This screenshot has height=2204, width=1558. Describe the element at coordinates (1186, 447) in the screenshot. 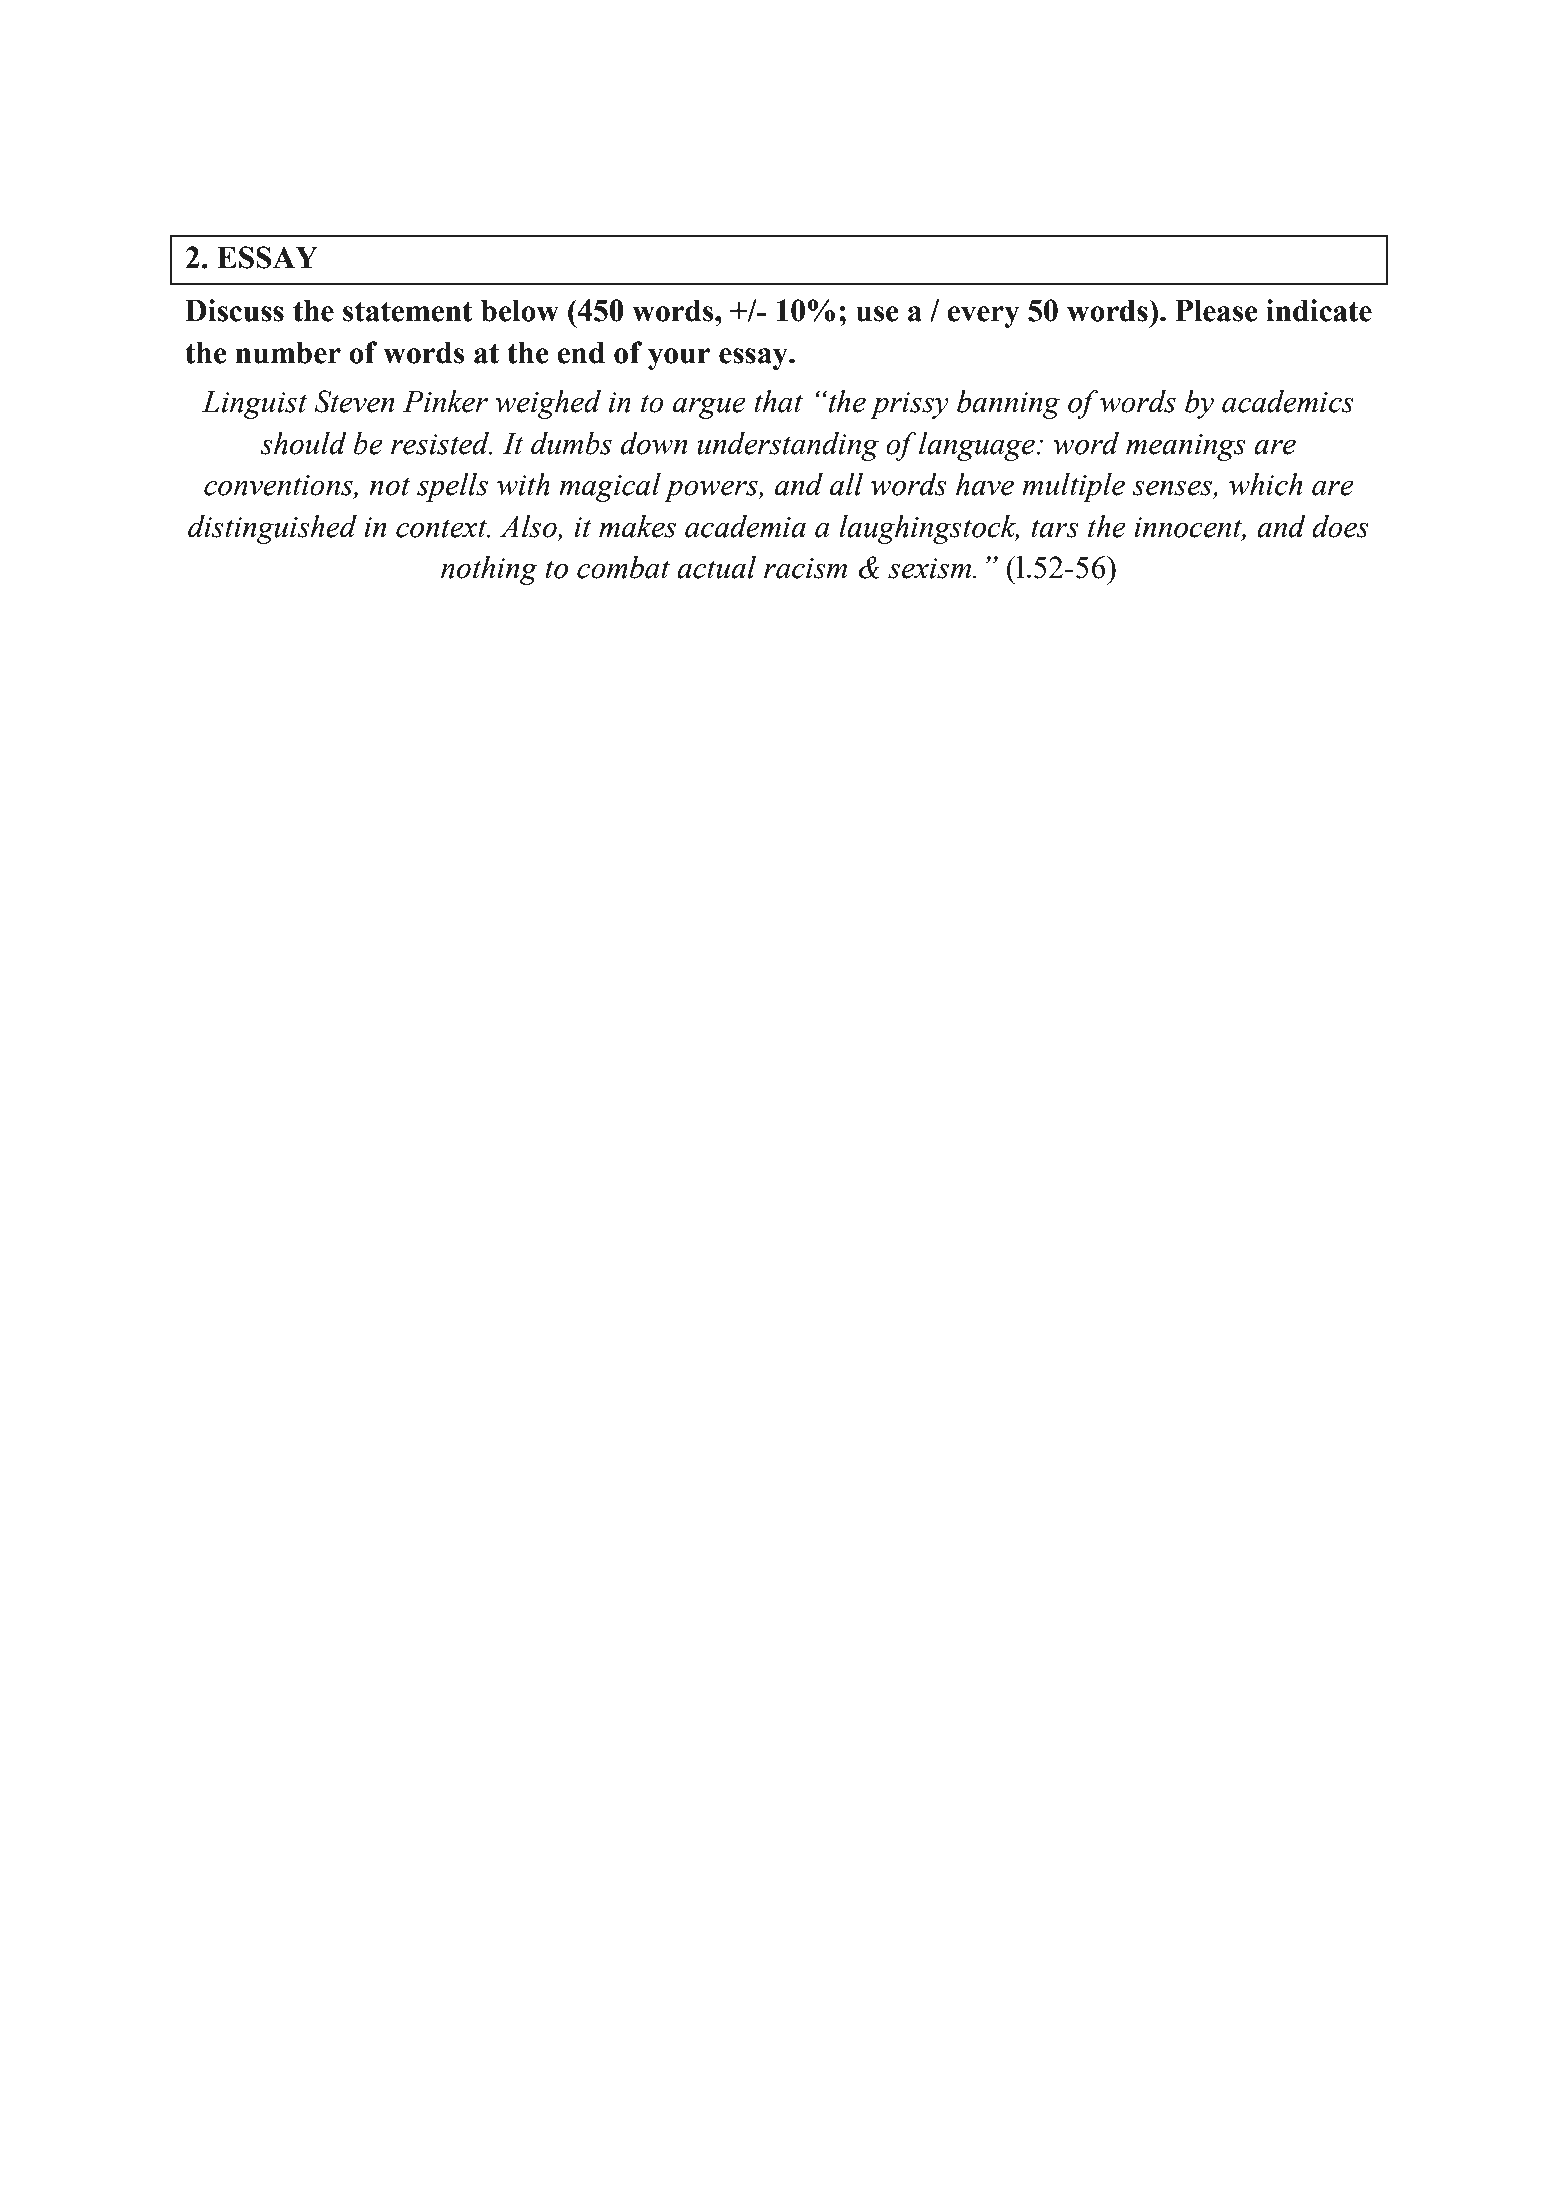

I see `meanings` at that location.
